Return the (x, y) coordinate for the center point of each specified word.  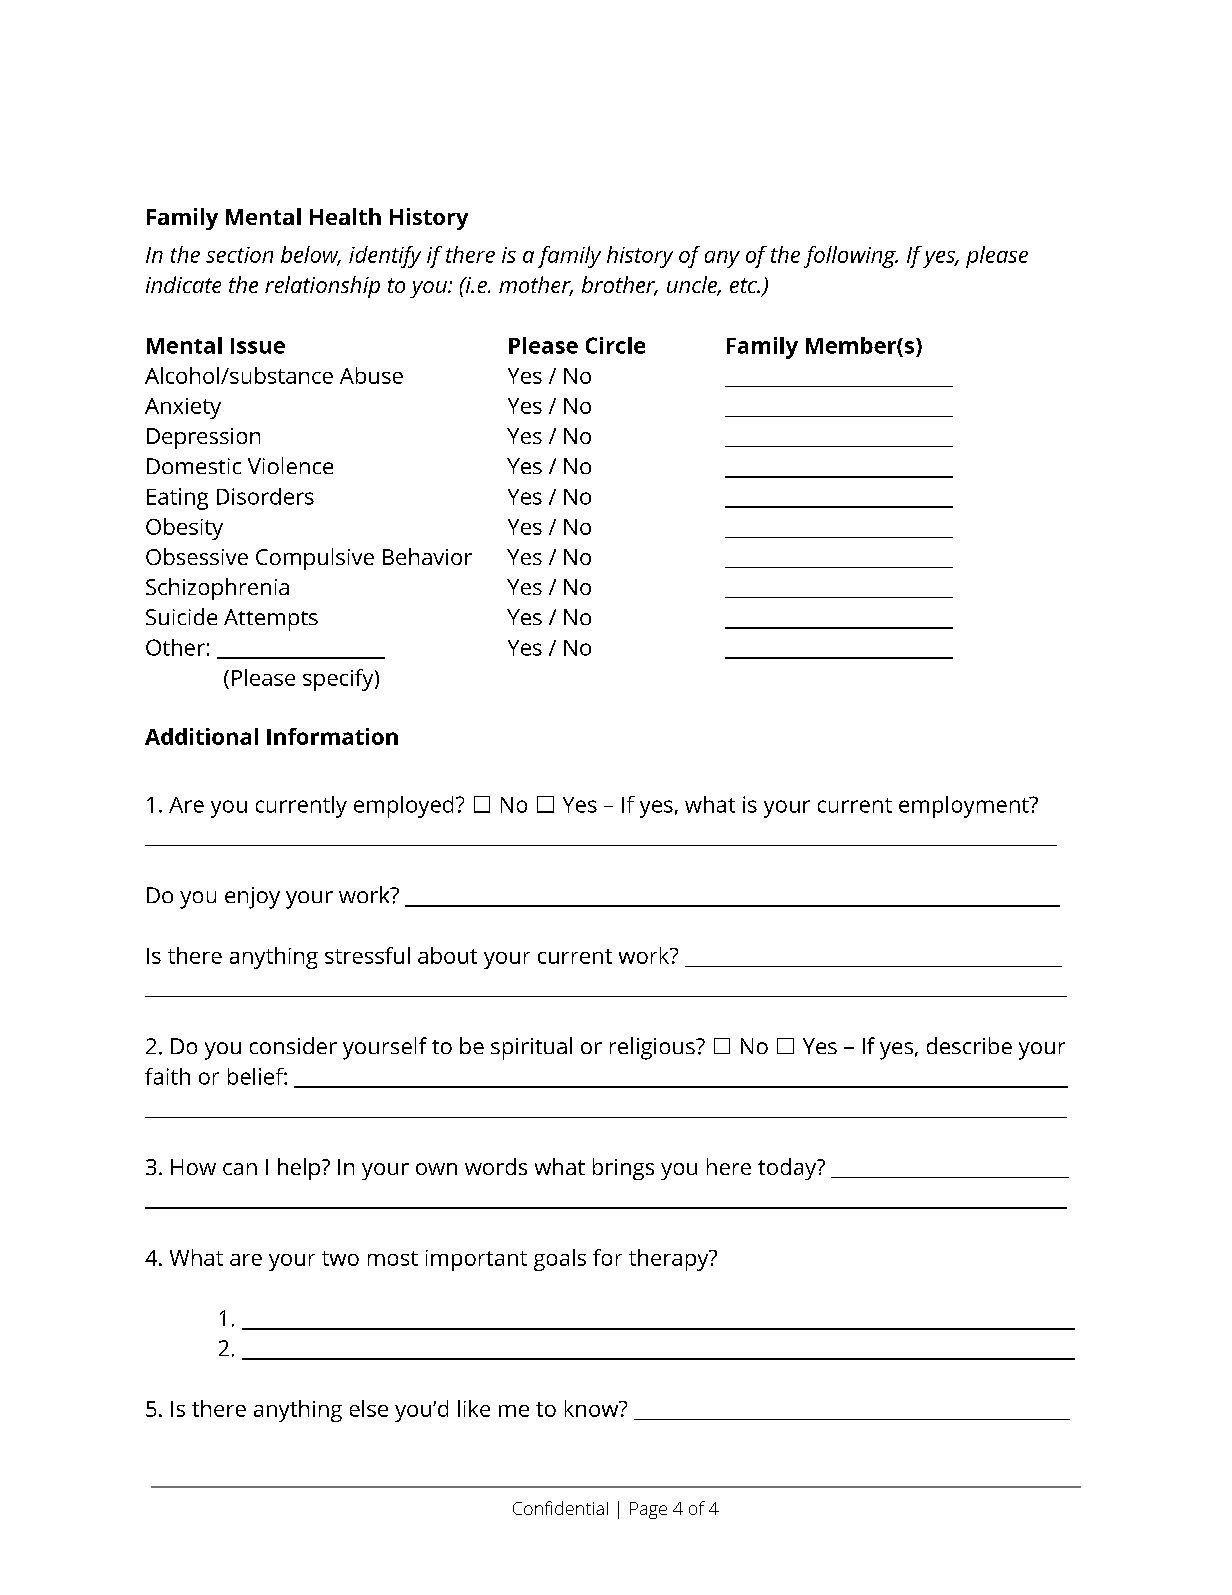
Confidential (560, 1508)
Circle (615, 345)
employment (965, 807)
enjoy (252, 898)
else (369, 1408)
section (239, 255)
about (447, 955)
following (851, 257)
